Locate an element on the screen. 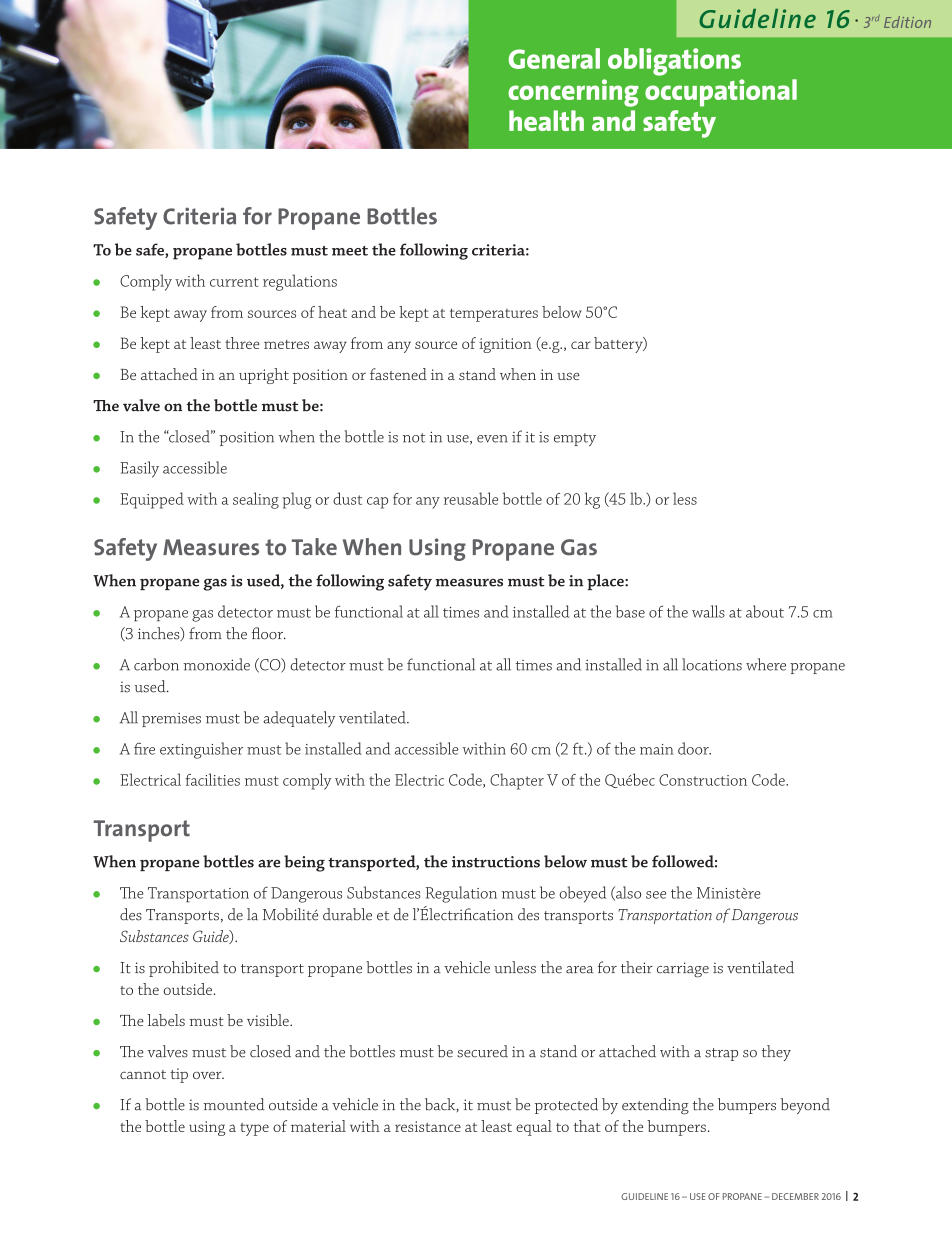 The height and width of the screenshot is (1233, 952). type is located at coordinates (254, 1129).
